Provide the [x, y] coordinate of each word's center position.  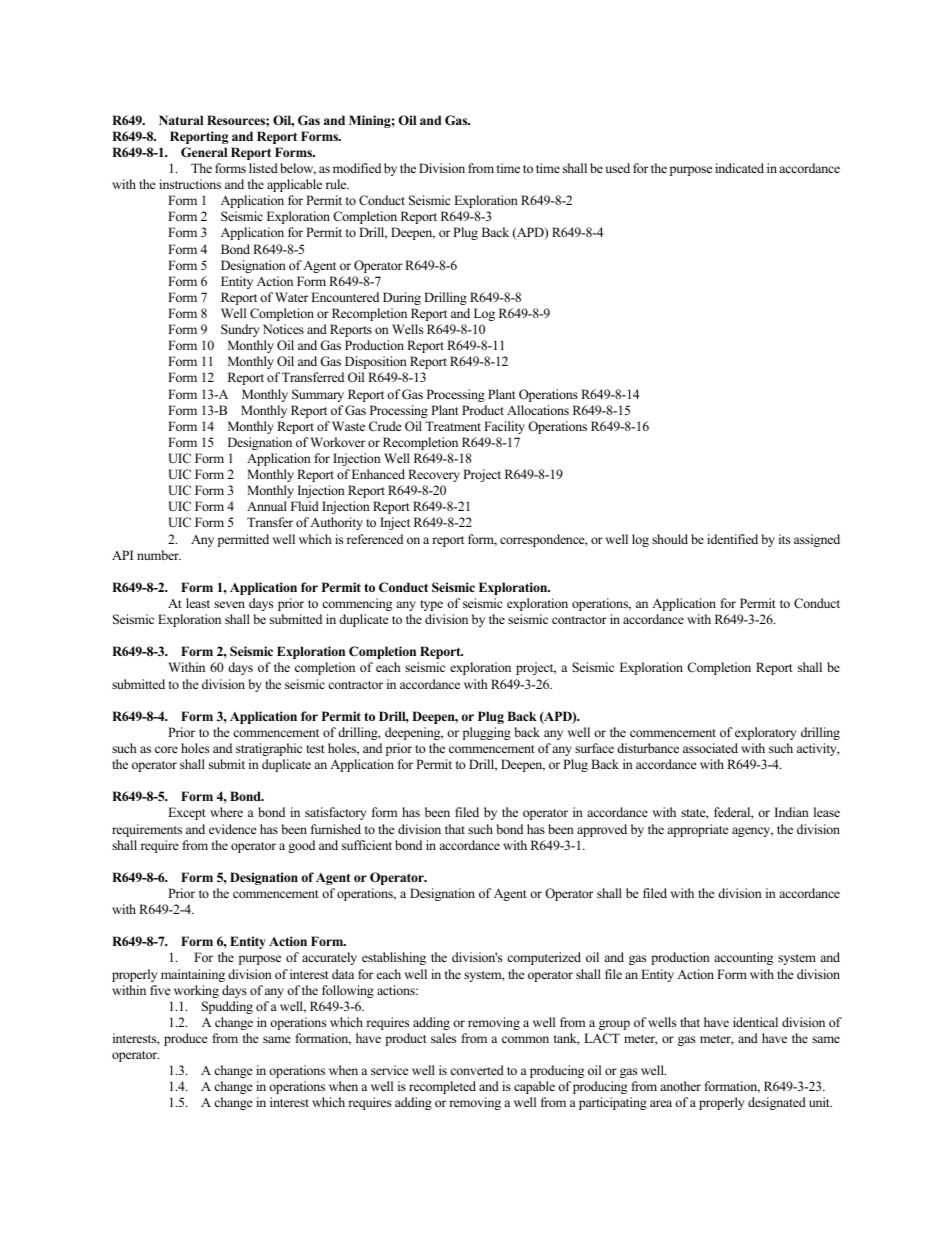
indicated [739, 168]
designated [777, 1103]
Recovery [434, 475]
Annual [267, 506]
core [166, 749]
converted [477, 1070]
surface [594, 748]
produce [186, 1039]
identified [732, 539]
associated [710, 748]
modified [357, 168]
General [204, 152]
